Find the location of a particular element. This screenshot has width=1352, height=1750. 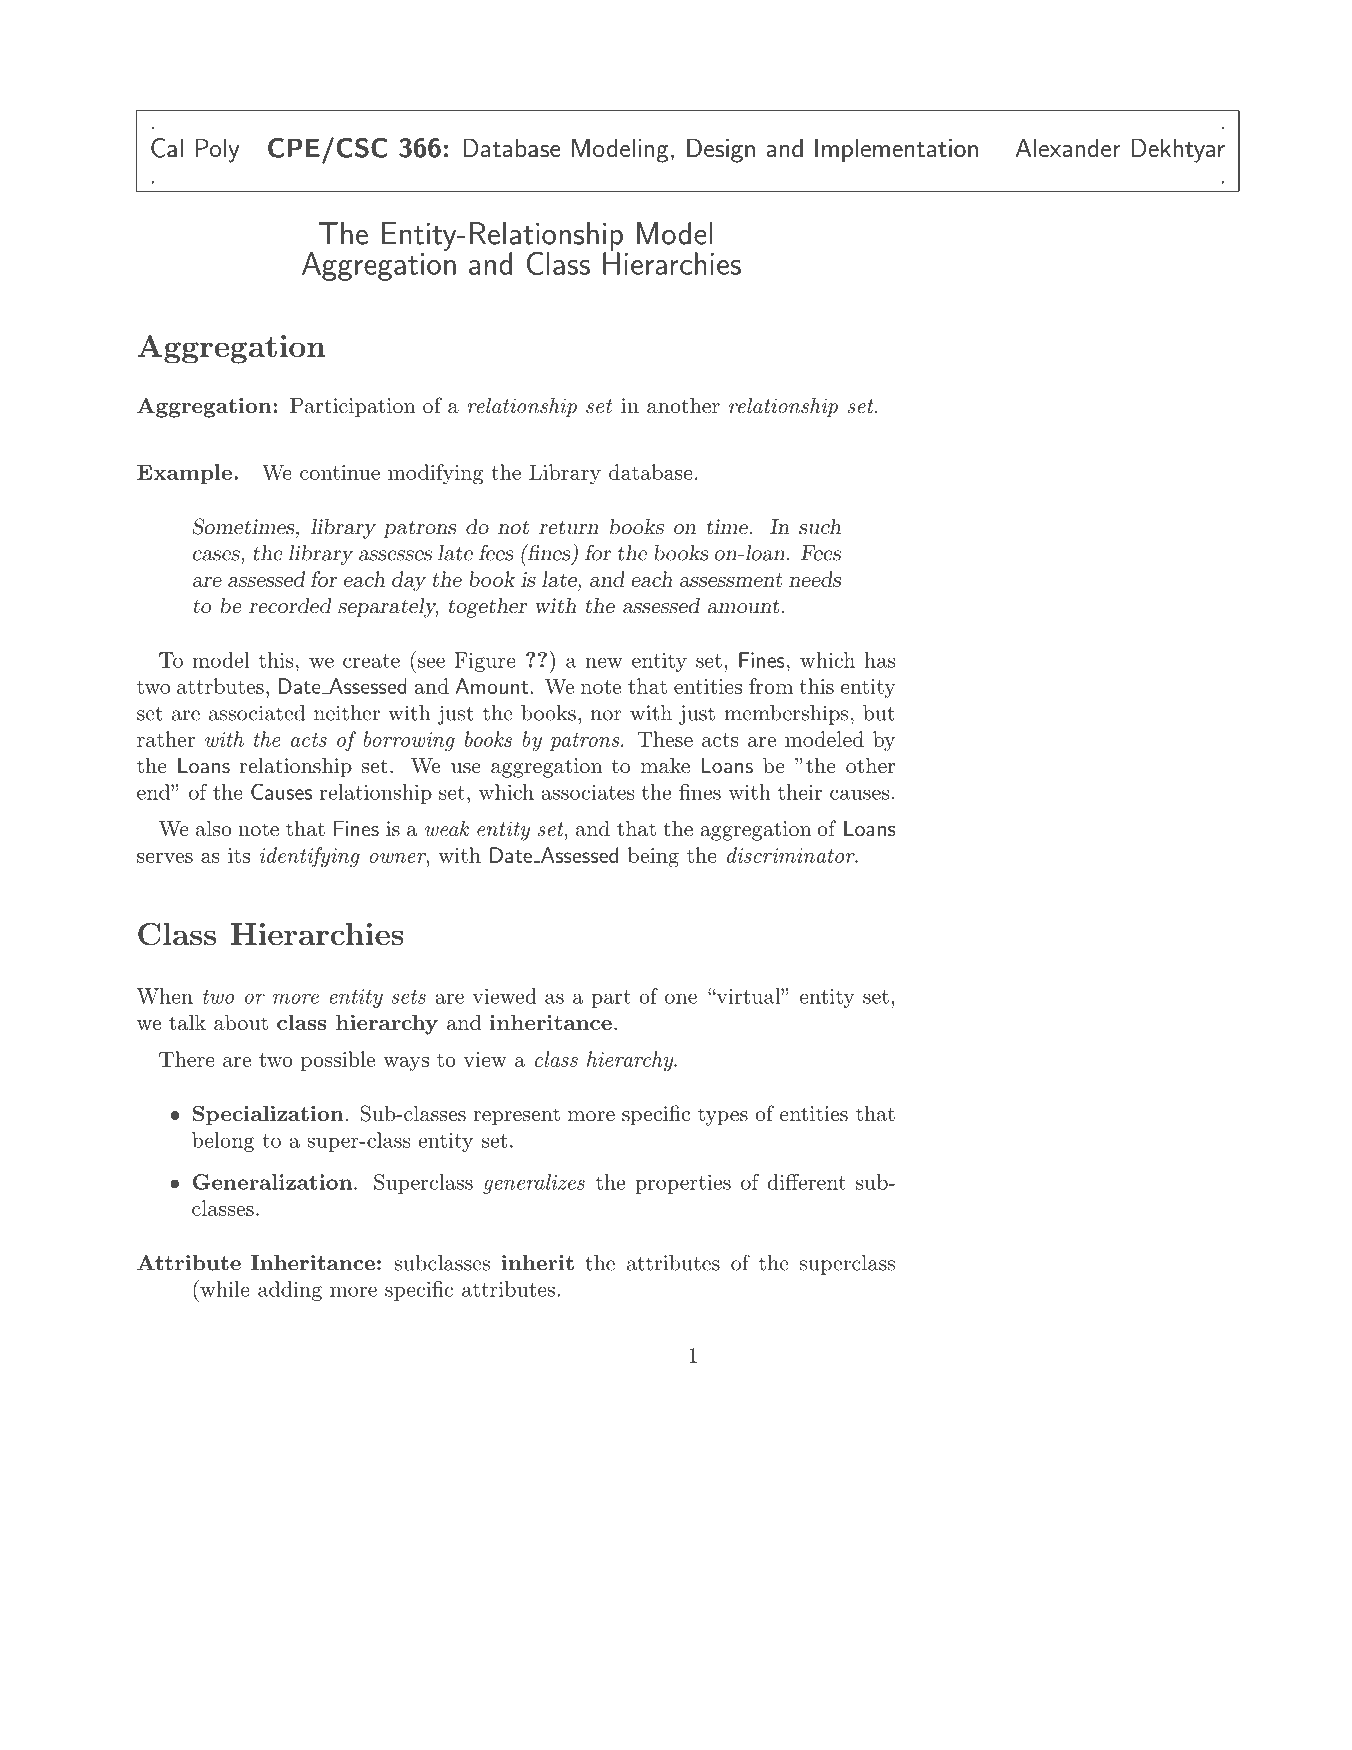

return is located at coordinates (569, 527).
